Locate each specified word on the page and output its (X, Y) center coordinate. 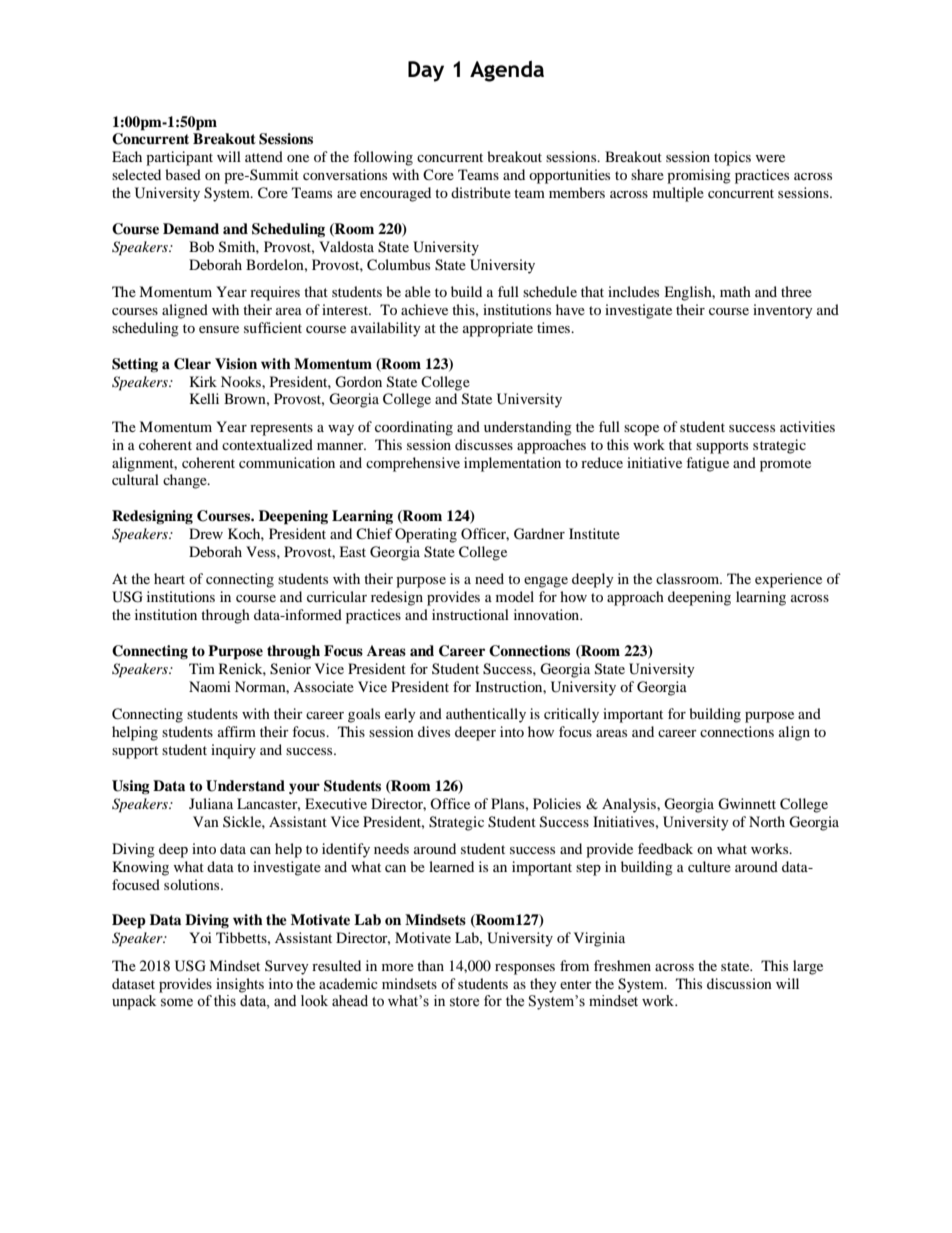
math (735, 291)
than (430, 965)
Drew (206, 533)
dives (434, 731)
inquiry (233, 751)
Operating (426, 535)
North (767, 821)
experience (788, 580)
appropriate (498, 329)
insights (240, 985)
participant (179, 158)
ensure (219, 329)
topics (732, 158)
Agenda (507, 71)
